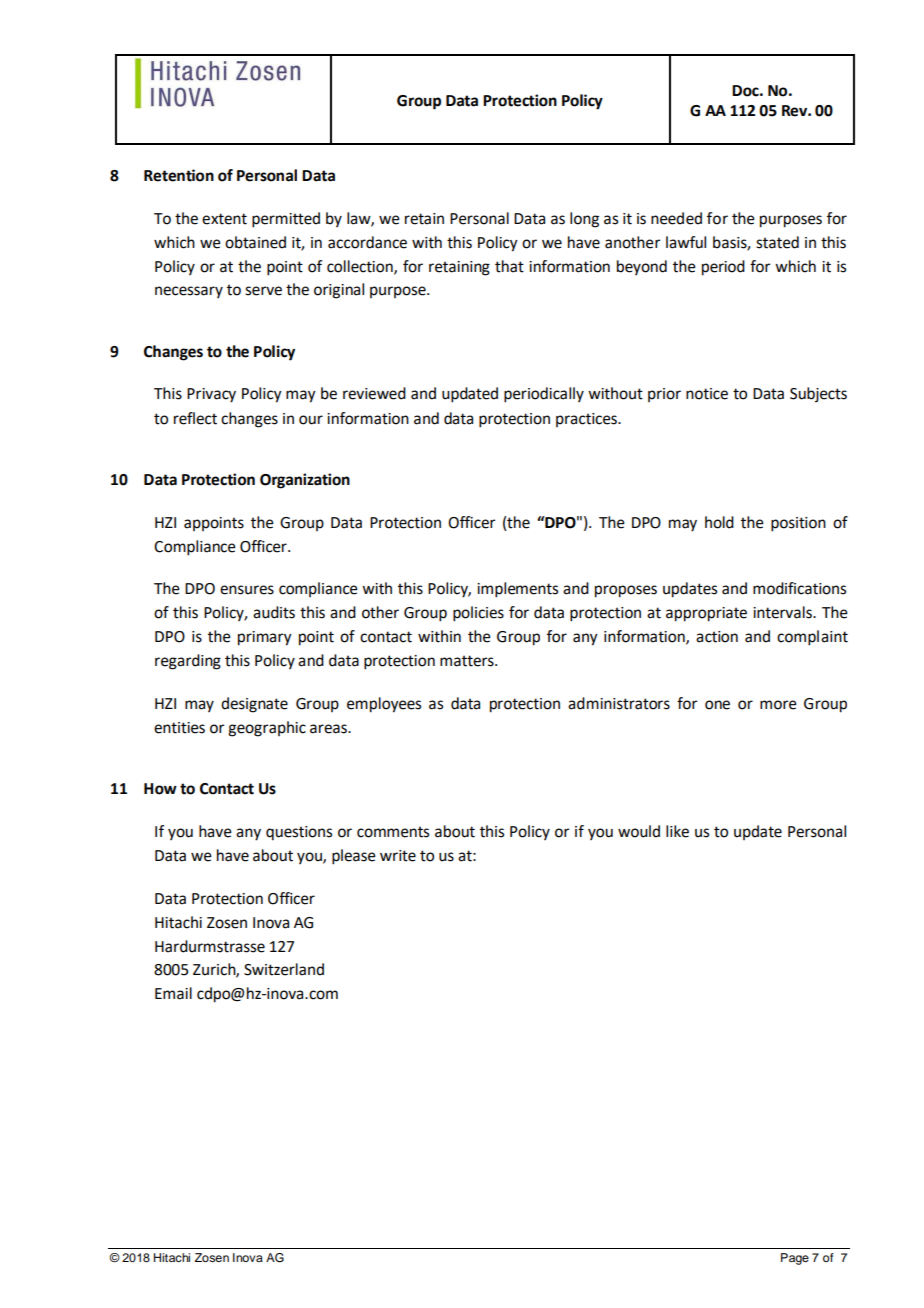  What do you see at coordinates (717, 705) in the screenshot?
I see `one` at bounding box center [717, 705].
